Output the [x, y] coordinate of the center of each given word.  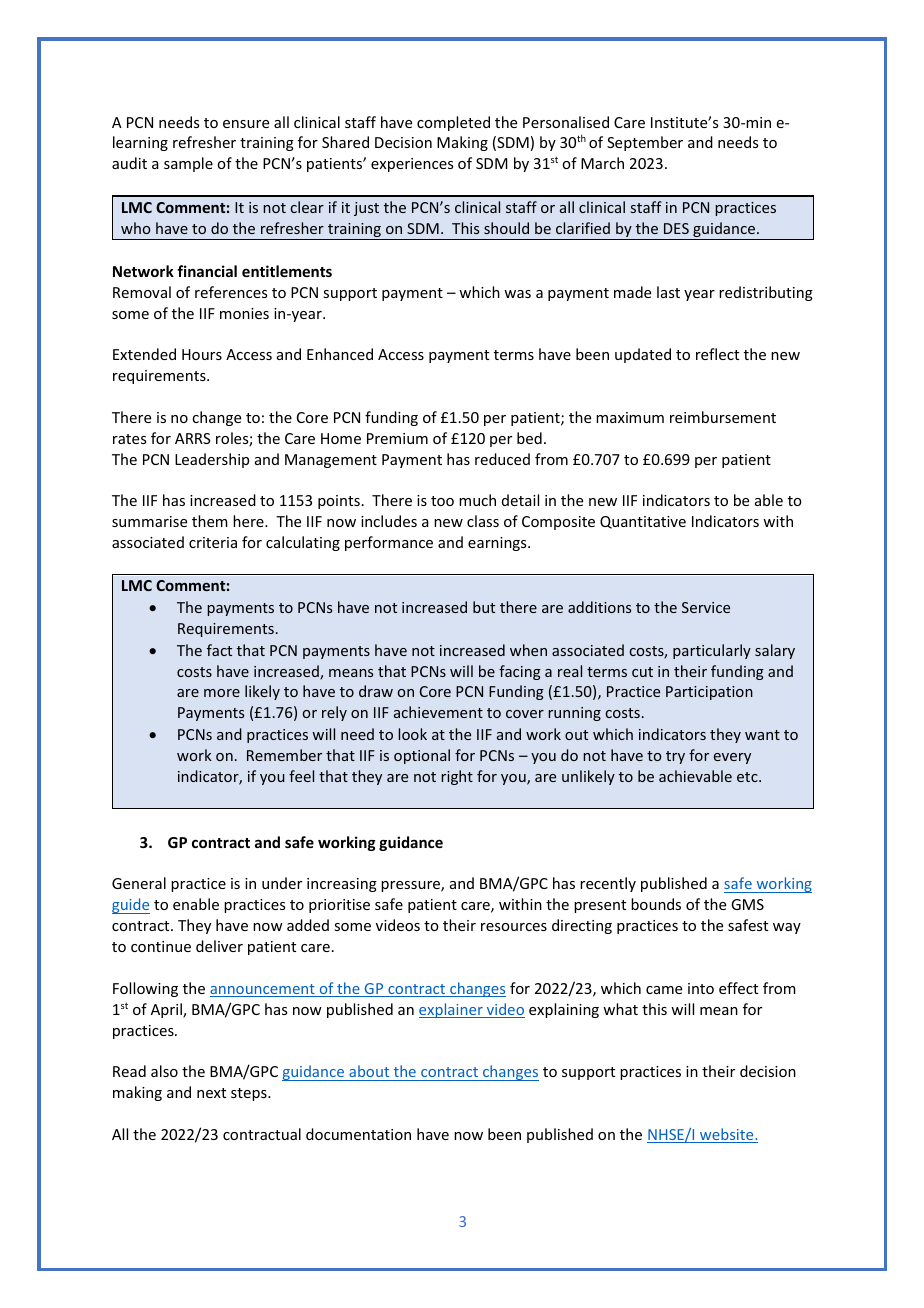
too [442, 501]
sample [188, 164]
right [457, 777]
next [211, 1093]
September [645, 143]
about [369, 1071]
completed [453, 123]
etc [748, 777]
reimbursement [723, 417]
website [727, 1135]
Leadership [212, 460]
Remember [284, 755]
